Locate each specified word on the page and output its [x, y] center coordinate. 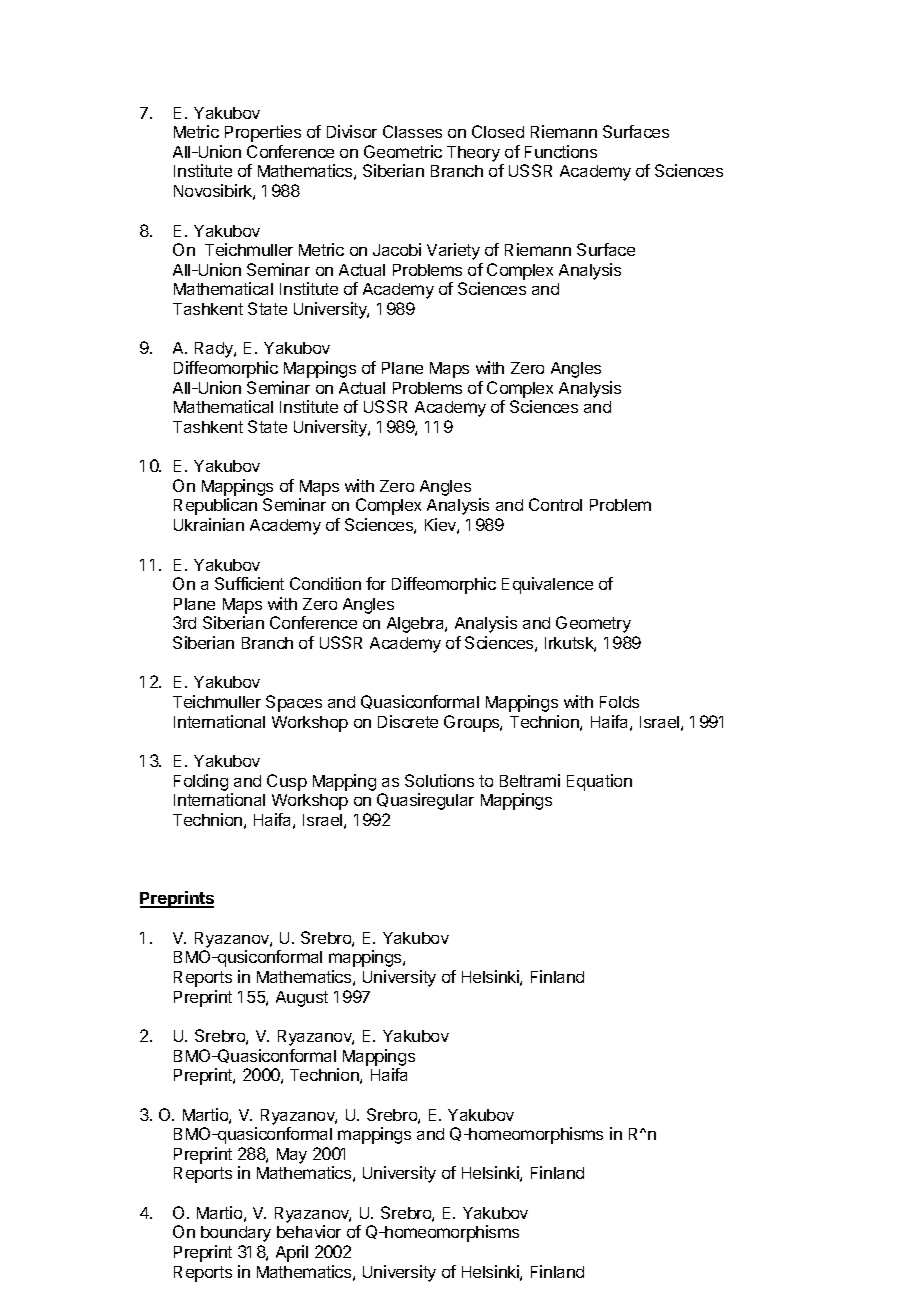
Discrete [408, 721]
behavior [309, 1231]
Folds [619, 702]
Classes [412, 131]
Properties [263, 133]
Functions [561, 151]
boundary [236, 1234]
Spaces [294, 703]
